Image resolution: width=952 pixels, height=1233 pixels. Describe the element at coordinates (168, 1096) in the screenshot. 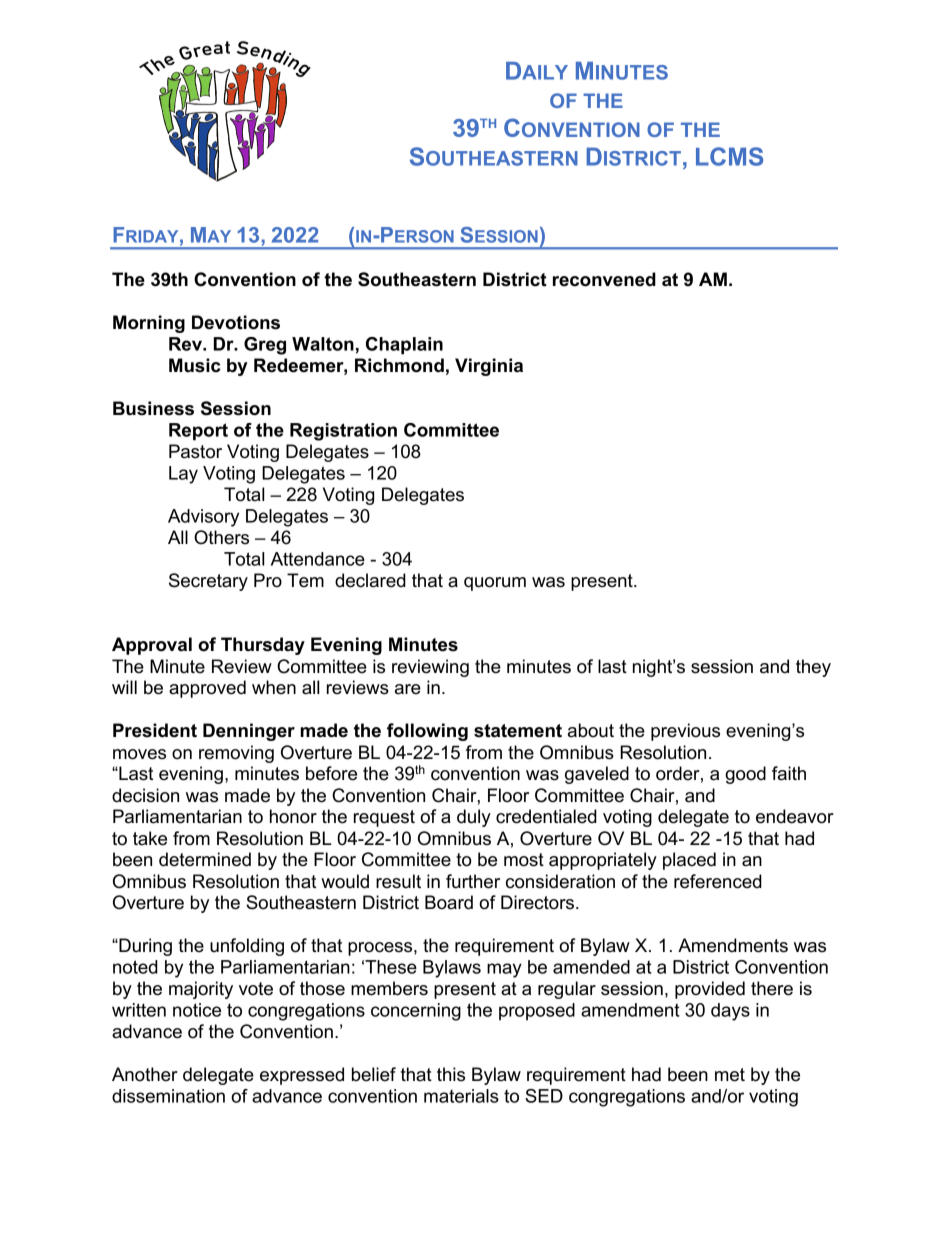

I see `dissemination` at that location.
